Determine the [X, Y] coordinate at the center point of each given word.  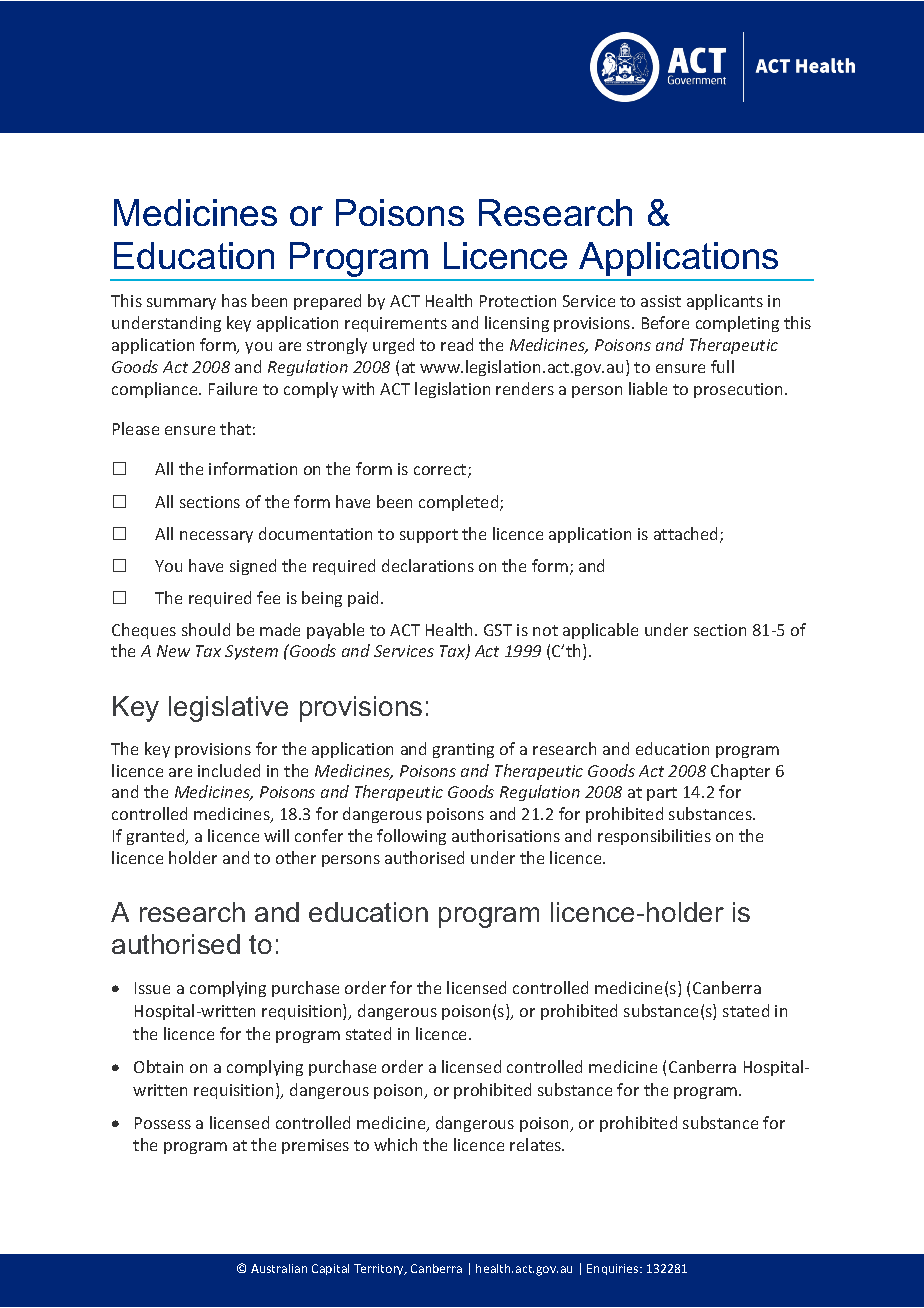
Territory [380, 1269]
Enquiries [614, 1269]
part [662, 794]
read [457, 344]
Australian [279, 1268]
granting [463, 750]
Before [665, 322]
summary [181, 304]
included [229, 770]
